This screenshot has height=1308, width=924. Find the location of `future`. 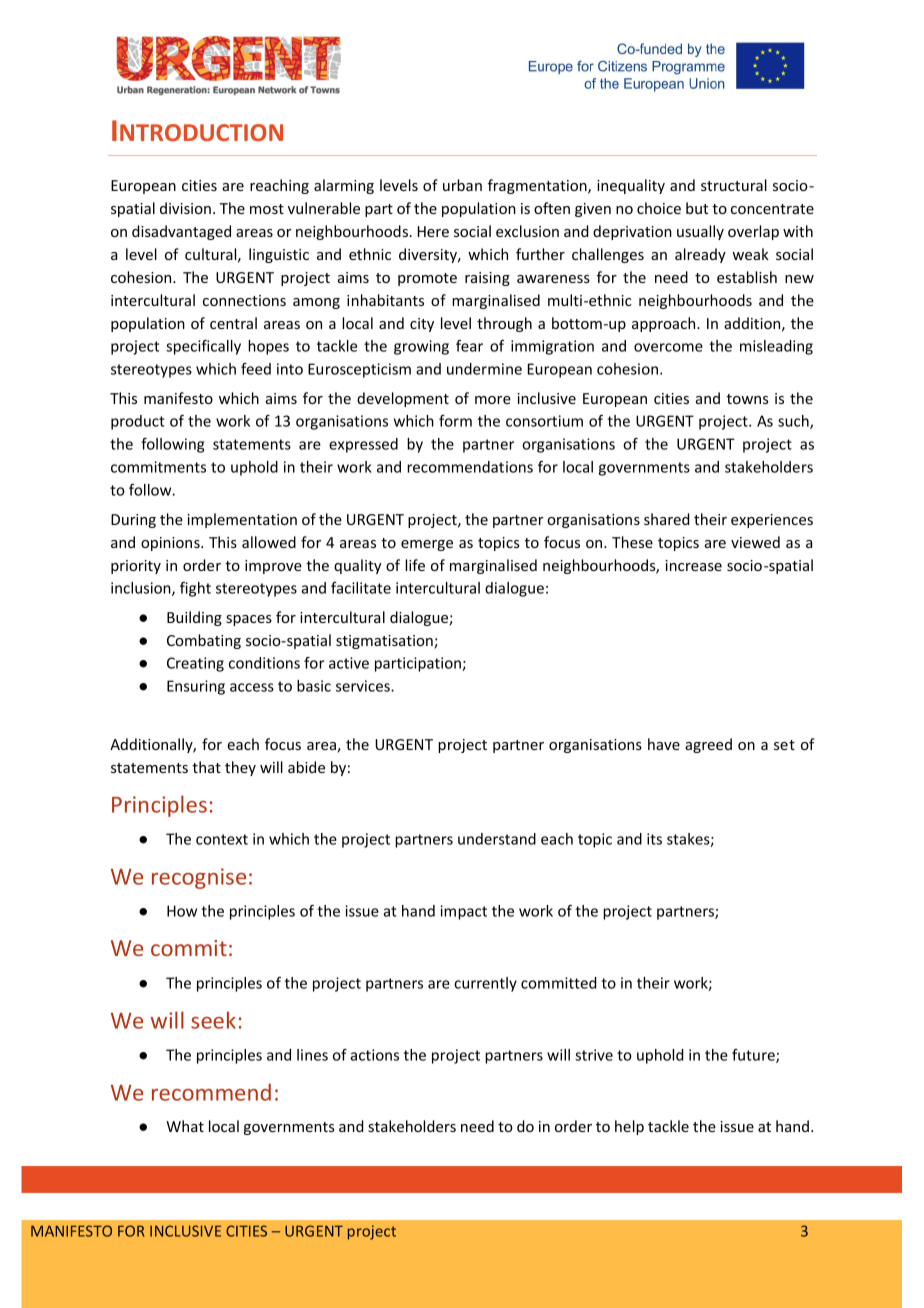

future is located at coordinates (754, 1056).
